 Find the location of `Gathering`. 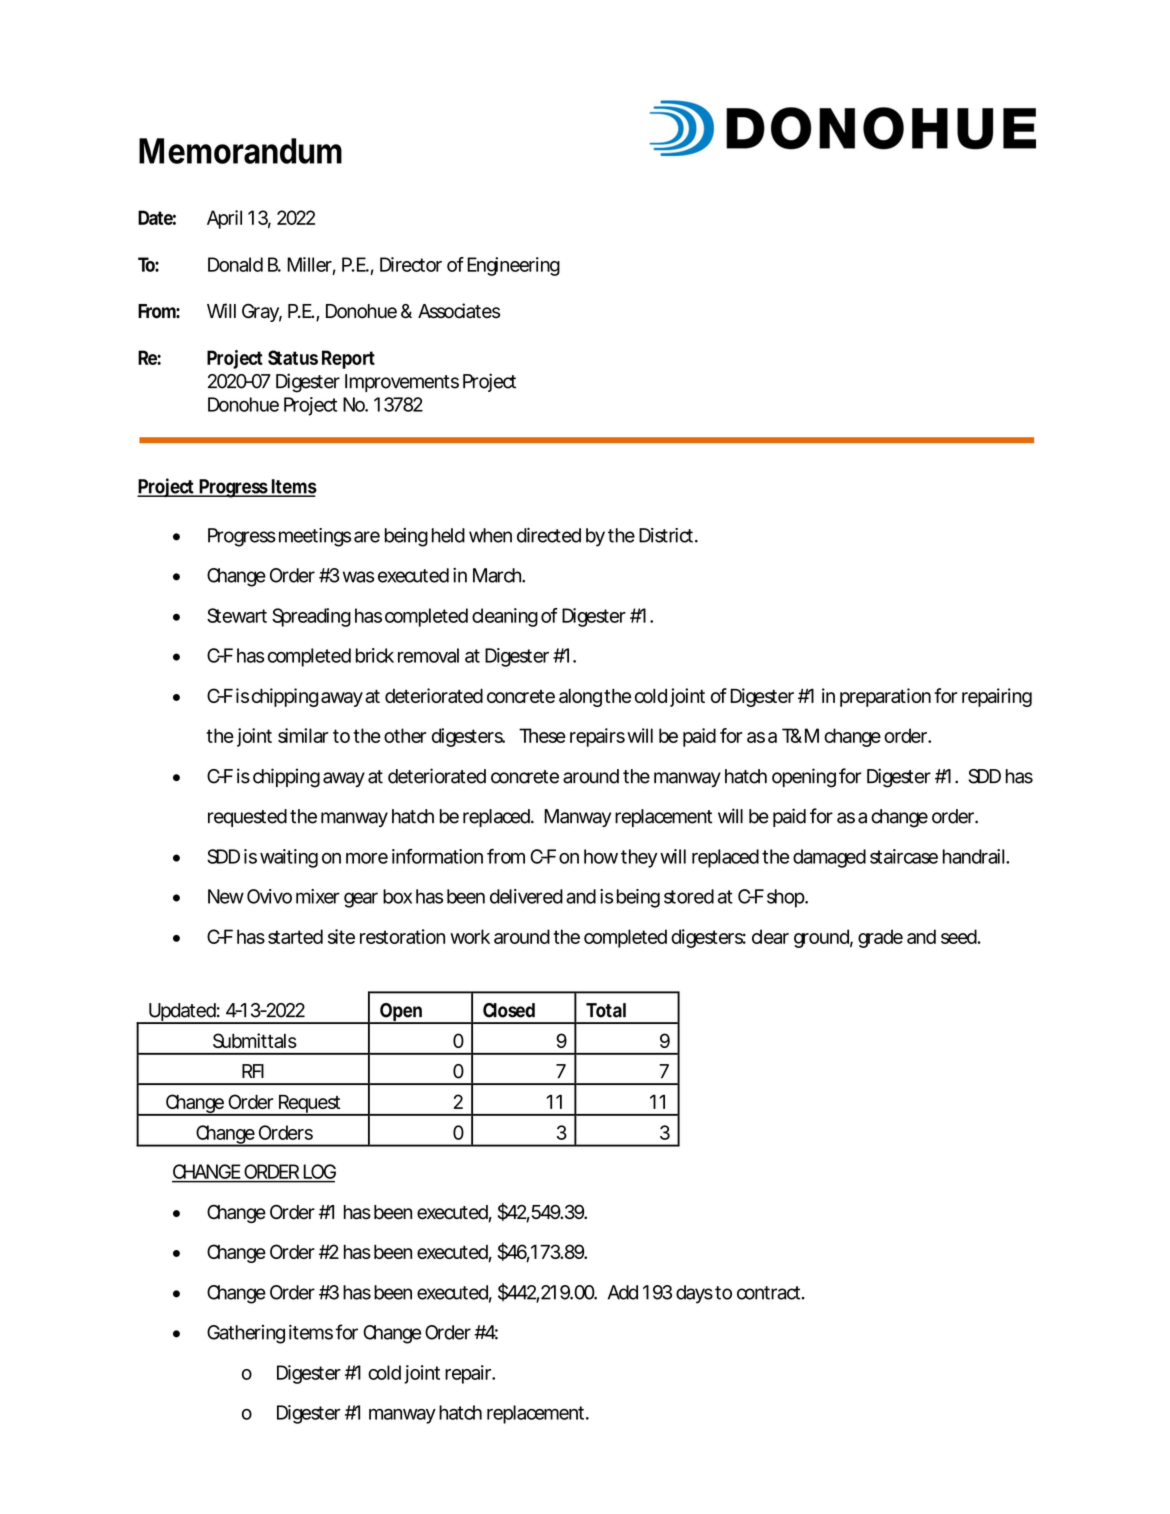

Gathering is located at coordinates (246, 1334).
